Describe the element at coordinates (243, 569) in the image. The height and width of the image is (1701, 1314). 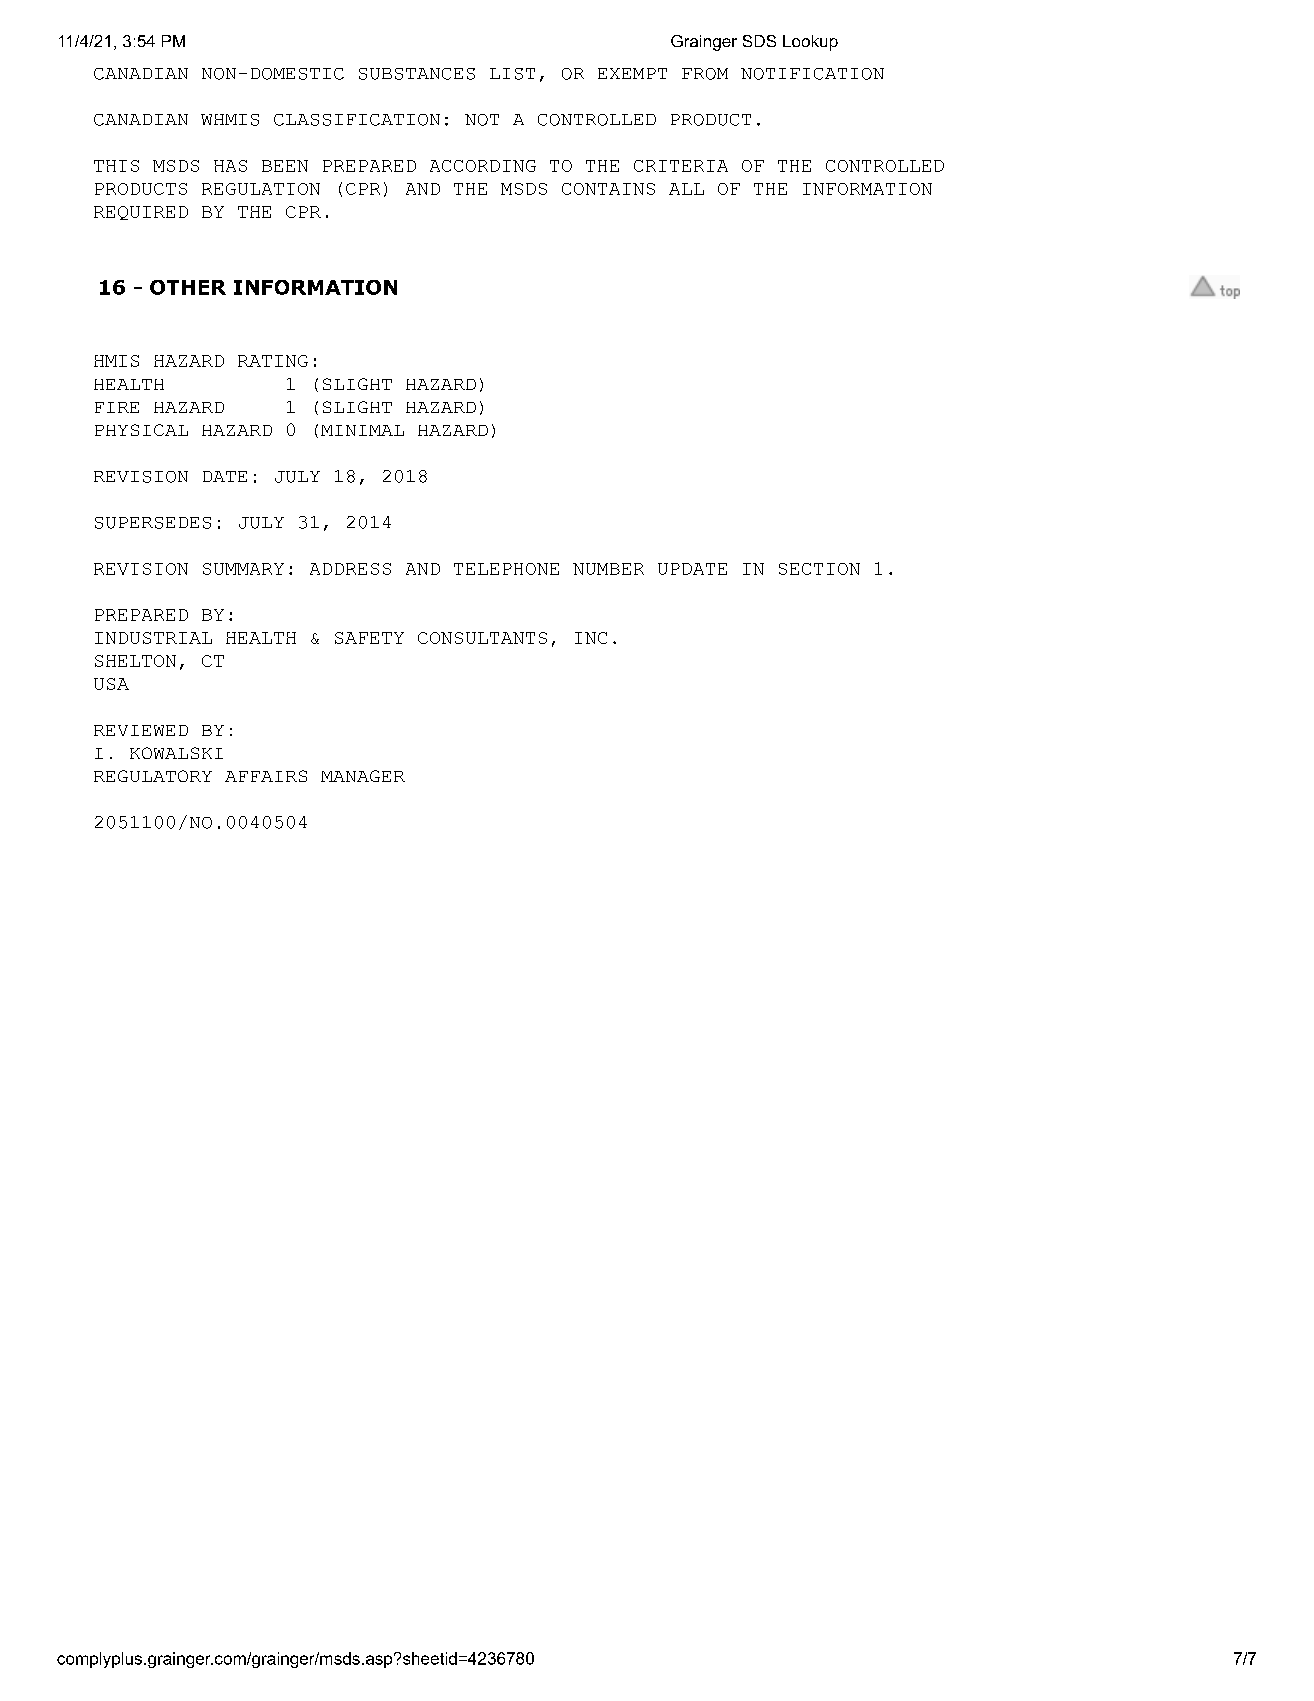
I see `SUMMARY` at that location.
